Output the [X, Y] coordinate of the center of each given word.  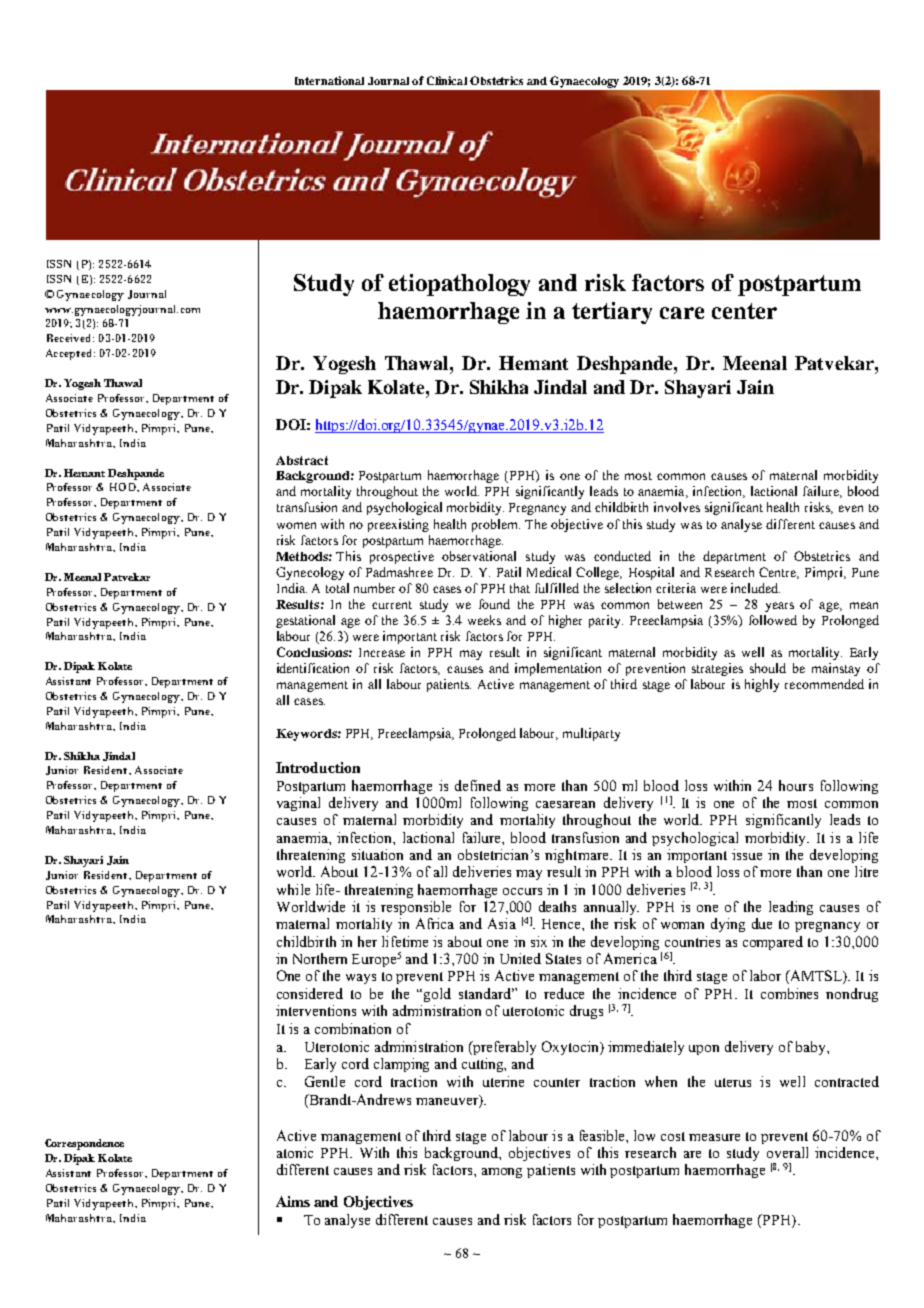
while [293, 889]
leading [791, 908]
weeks [484, 620]
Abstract [302, 460]
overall [787, 1152]
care [682, 313]
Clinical [447, 80]
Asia [502, 923]
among [502, 1173]
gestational [305, 621]
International [329, 80]
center [744, 311]
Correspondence [84, 1144]
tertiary [612, 313]
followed [773, 620]
